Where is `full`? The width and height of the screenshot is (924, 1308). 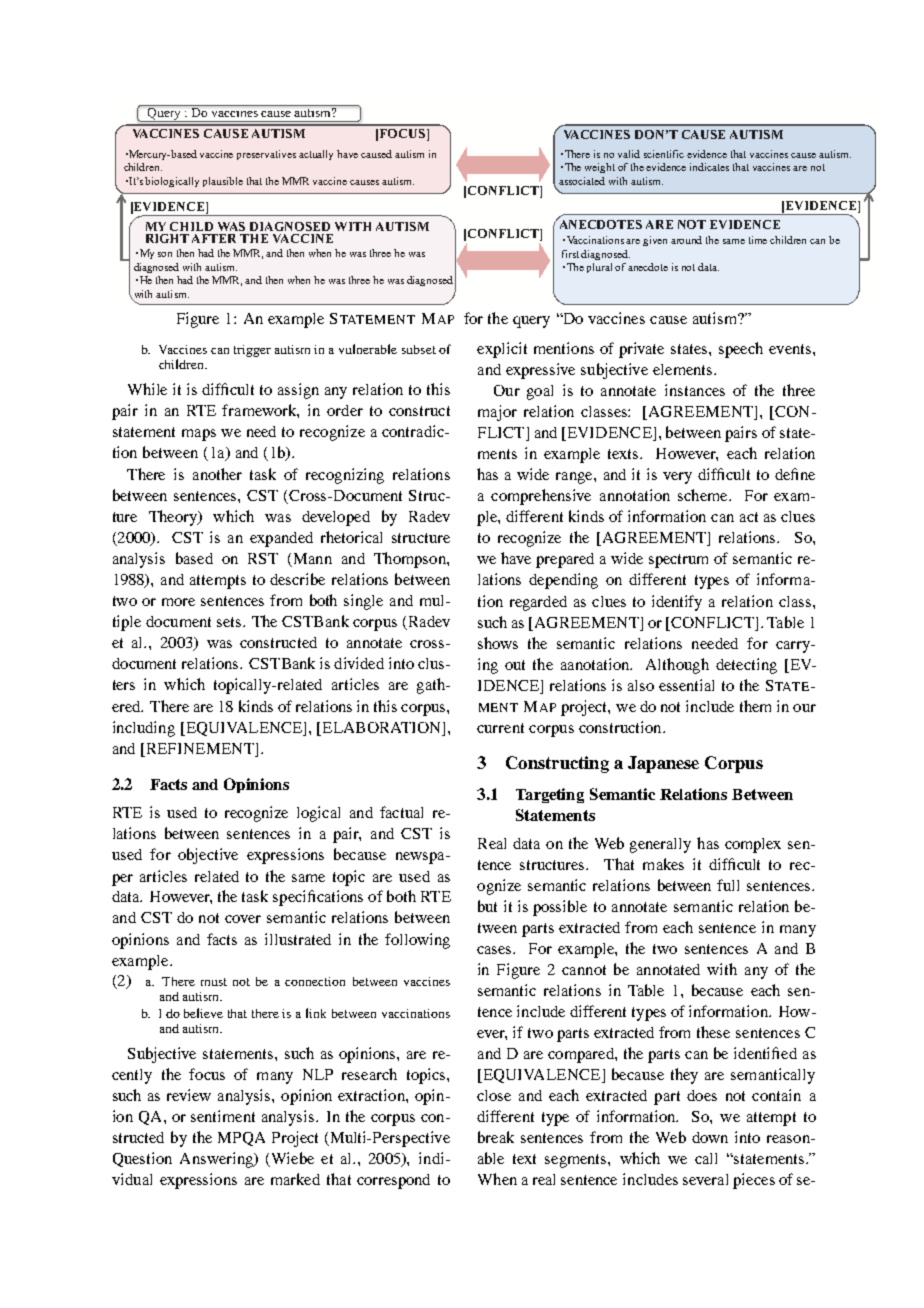 full is located at coordinates (728, 885).
